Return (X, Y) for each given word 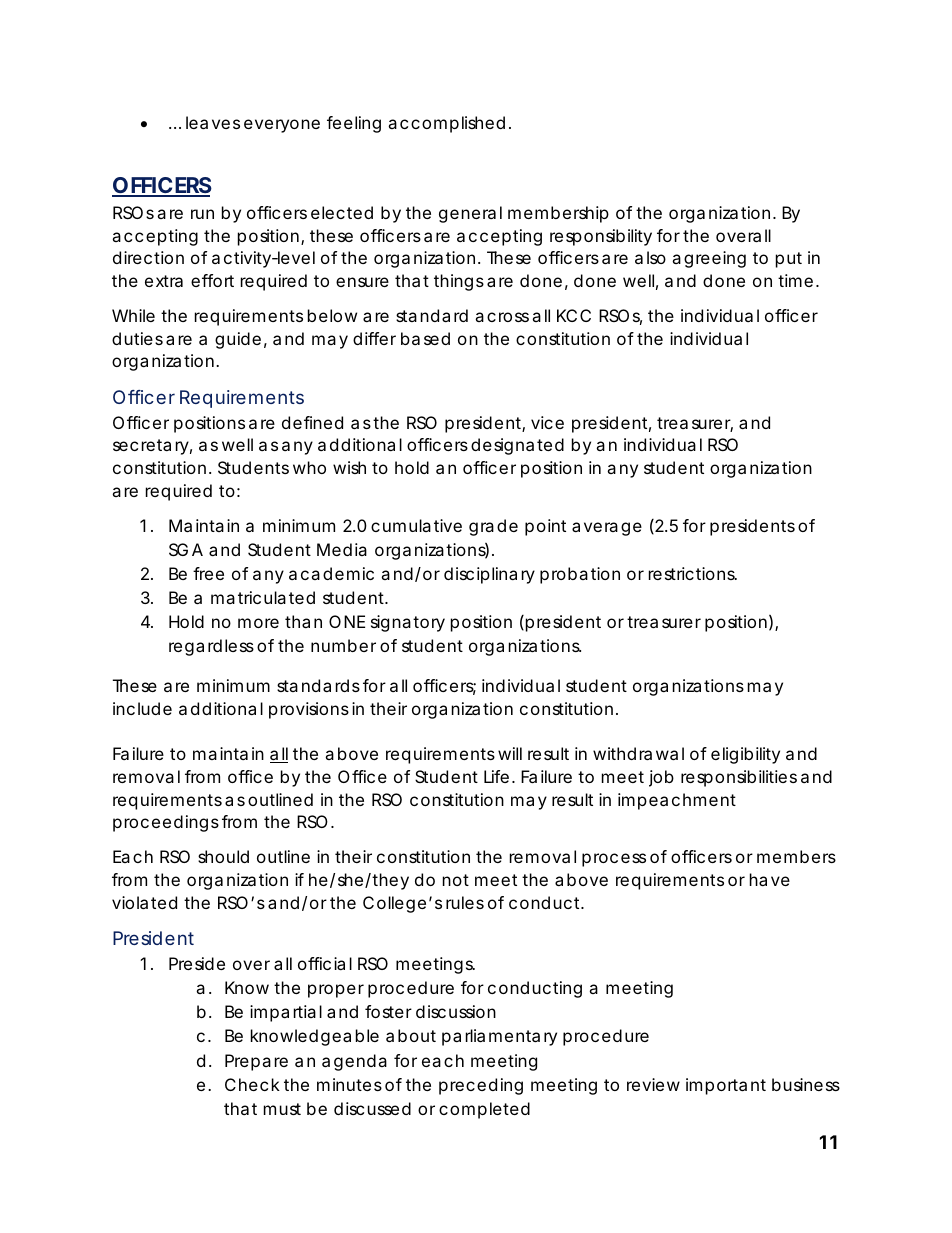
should (223, 856)
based (425, 338)
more (258, 623)
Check (255, 1084)
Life (499, 776)
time (798, 280)
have (770, 879)
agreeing (709, 259)
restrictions (693, 573)
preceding (481, 1086)
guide (241, 340)
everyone (282, 126)
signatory (408, 623)
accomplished (449, 124)
